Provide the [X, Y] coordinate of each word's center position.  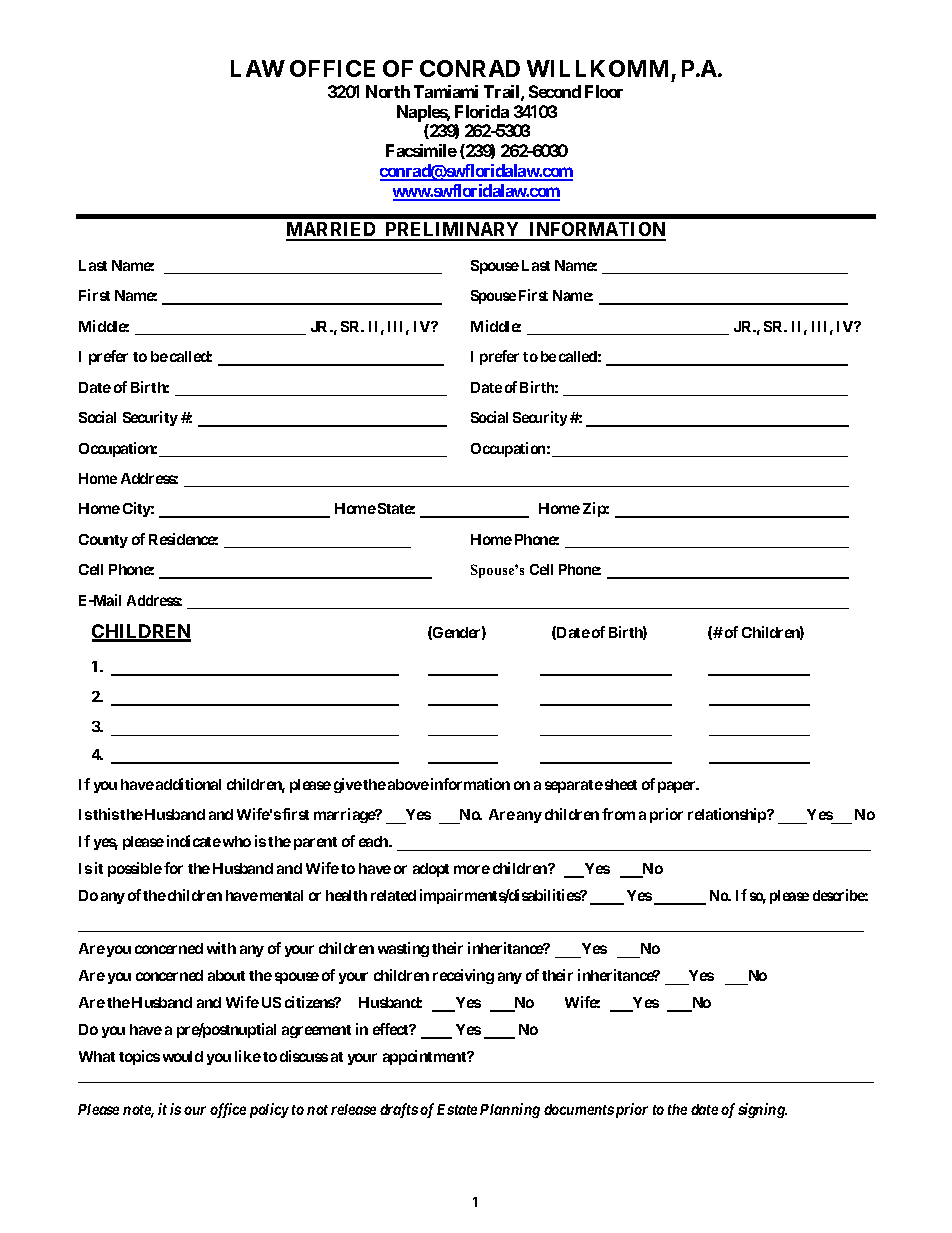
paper [678, 787]
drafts [399, 1110]
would [183, 1056]
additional [188, 784]
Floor [604, 91]
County [103, 541]
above [408, 784]
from [618, 814]
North [388, 91]
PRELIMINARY [453, 231]
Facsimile [421, 150]
